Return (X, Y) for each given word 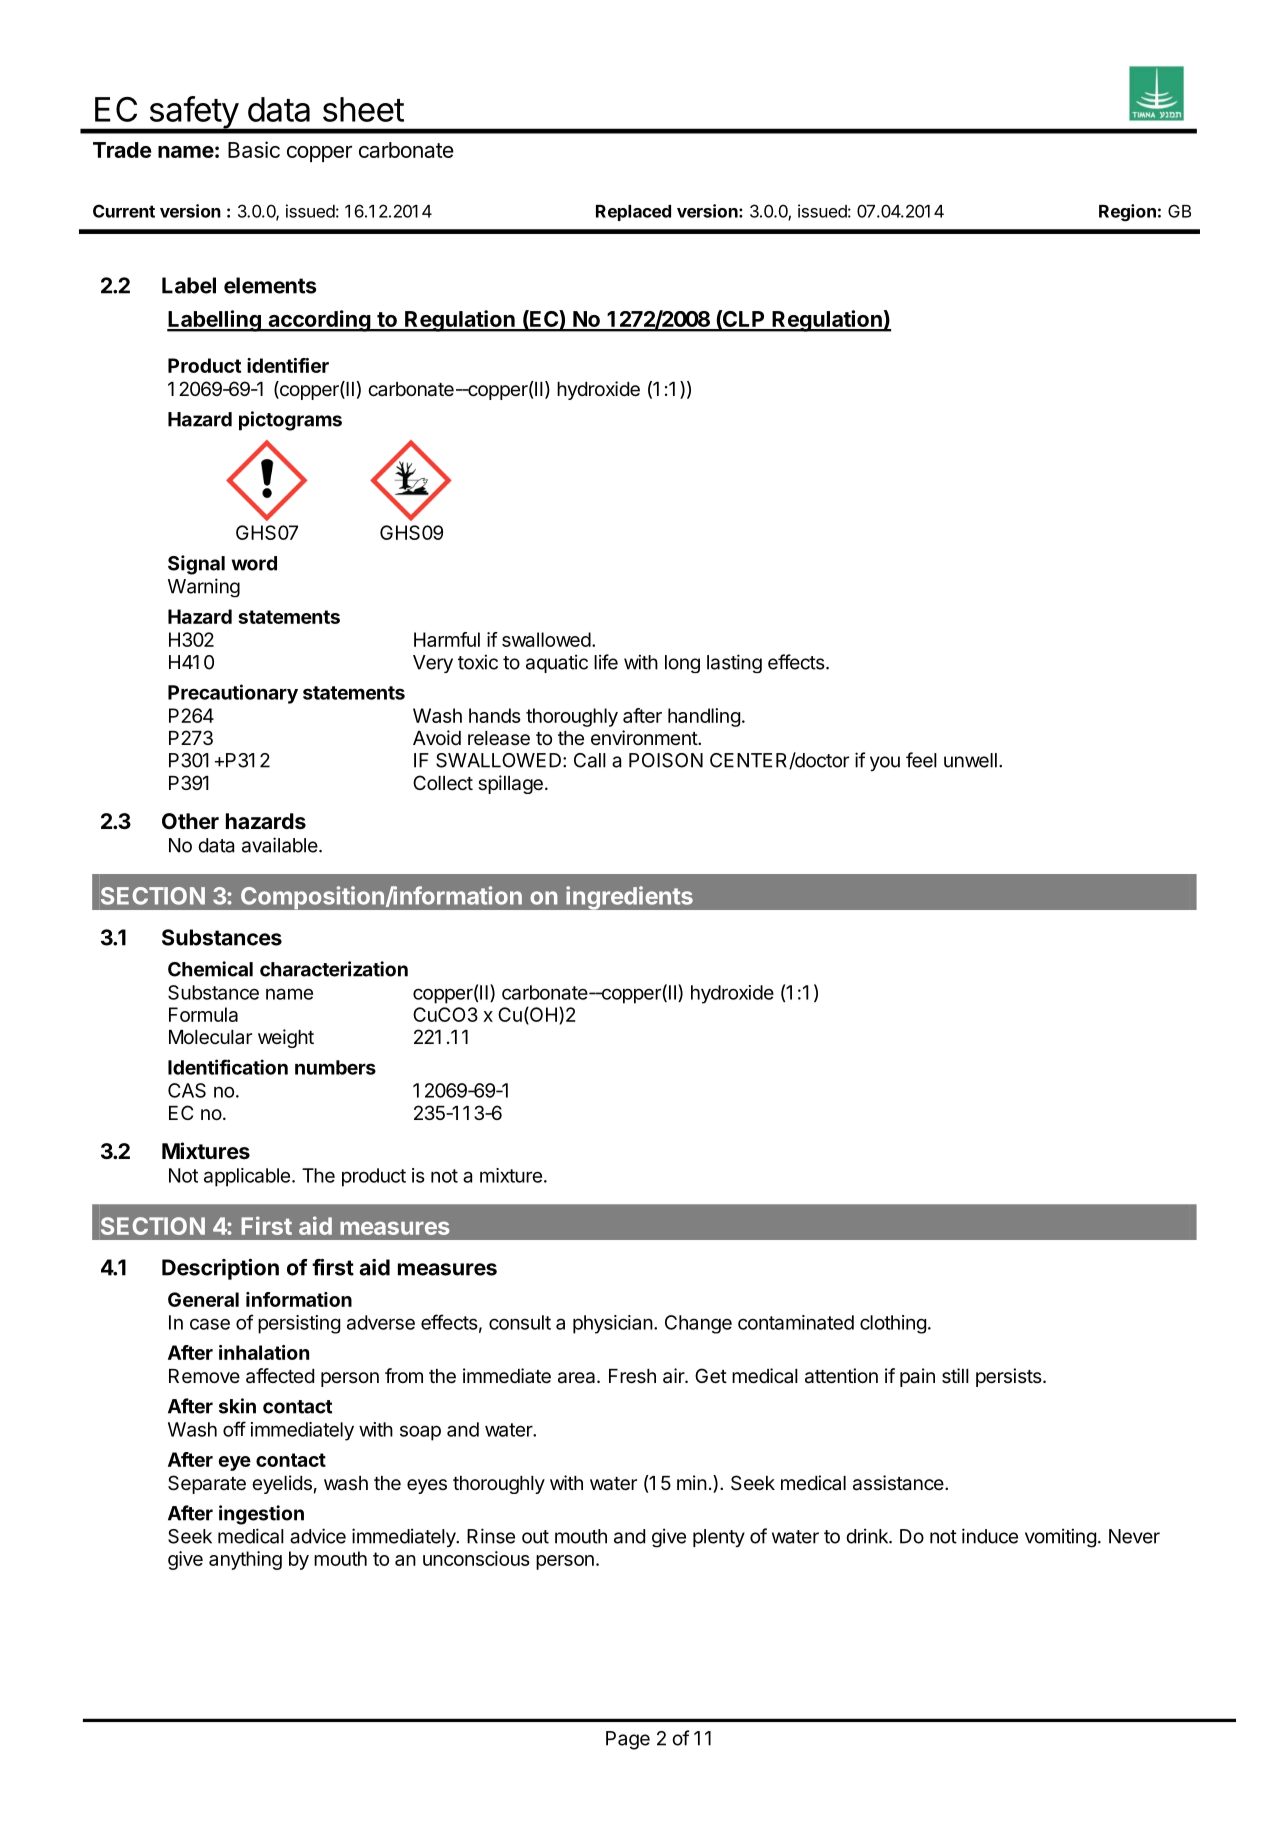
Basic (254, 149)
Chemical (210, 969)
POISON (666, 760)
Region (1127, 213)
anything (245, 1560)
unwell (970, 760)
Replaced (633, 213)
